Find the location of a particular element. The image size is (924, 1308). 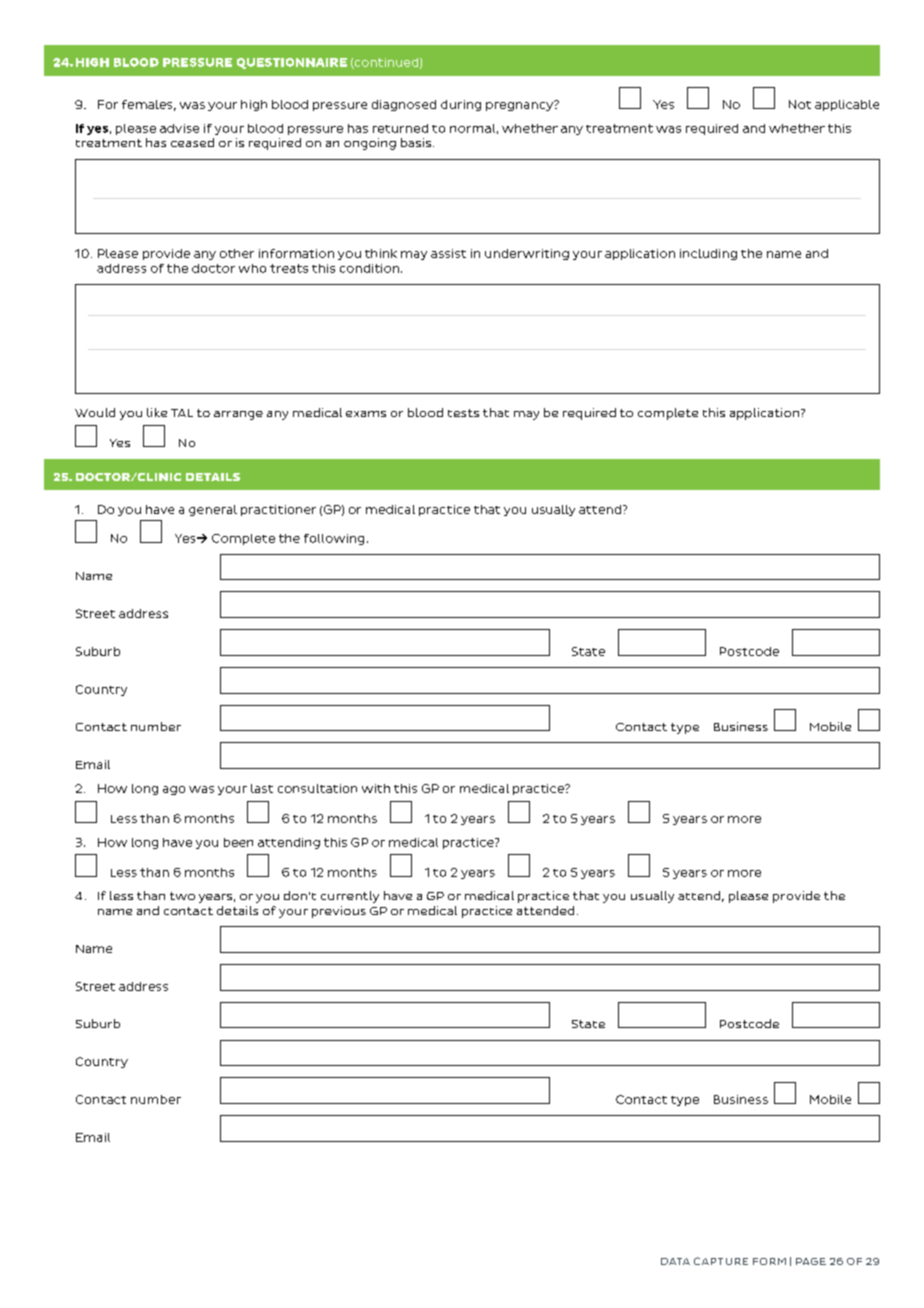

following is located at coordinates (334, 539).
